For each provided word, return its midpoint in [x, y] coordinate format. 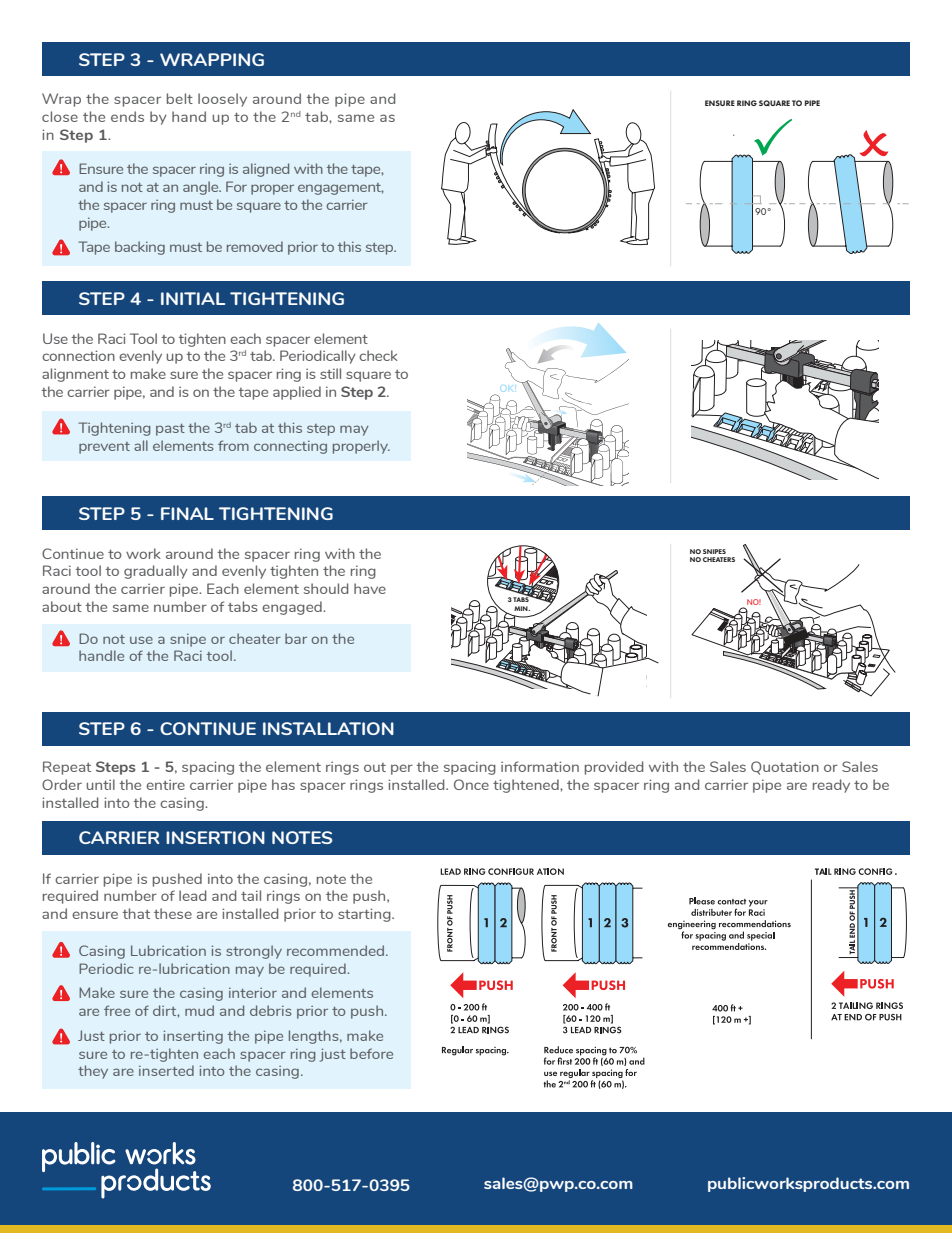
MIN [522, 608]
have [370, 588]
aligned [266, 170]
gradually [156, 572]
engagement [341, 189]
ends [127, 116]
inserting [193, 1037]
